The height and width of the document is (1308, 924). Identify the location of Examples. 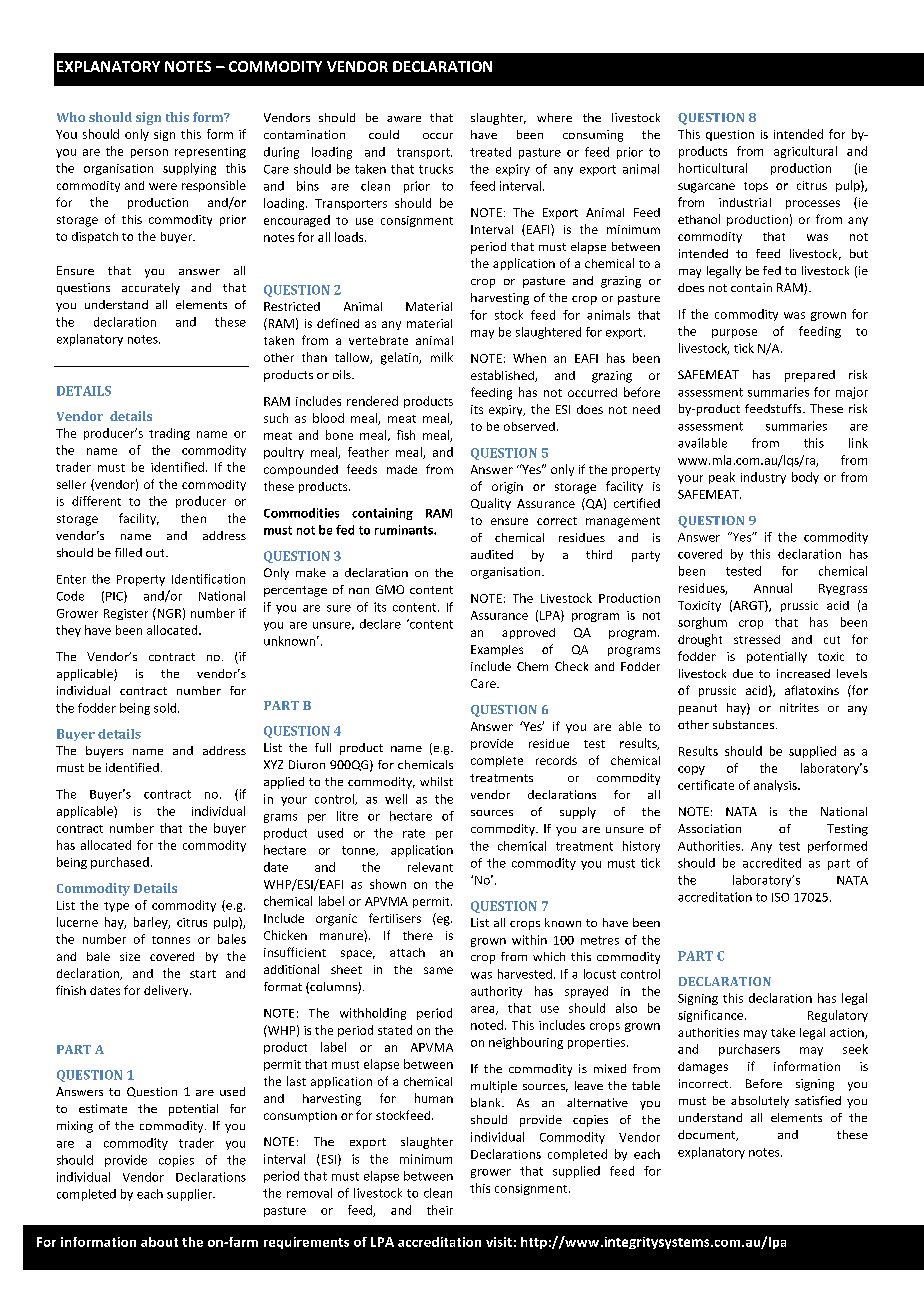
(497, 650).
